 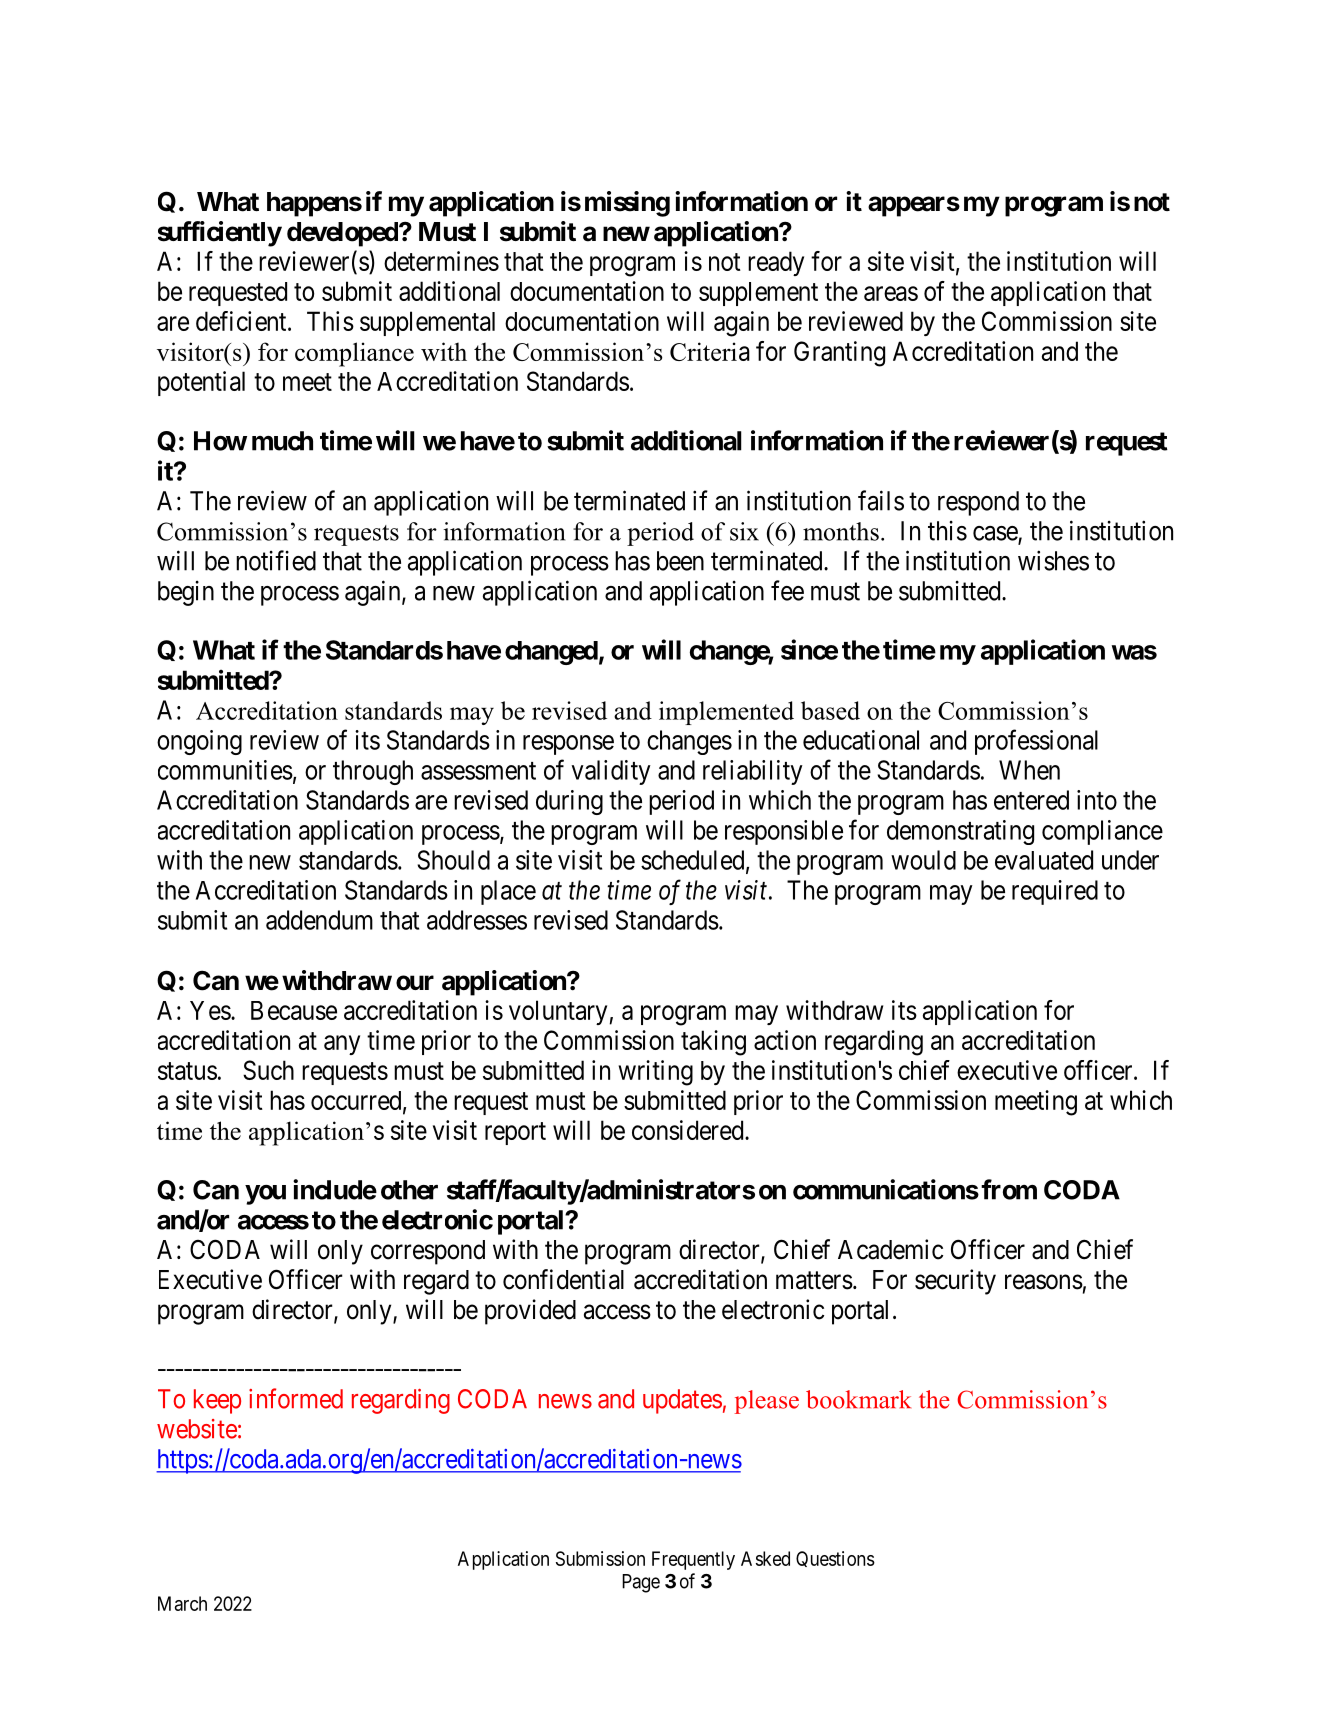 What do you see at coordinates (508, 892) in the screenshot?
I see `place` at bounding box center [508, 892].
